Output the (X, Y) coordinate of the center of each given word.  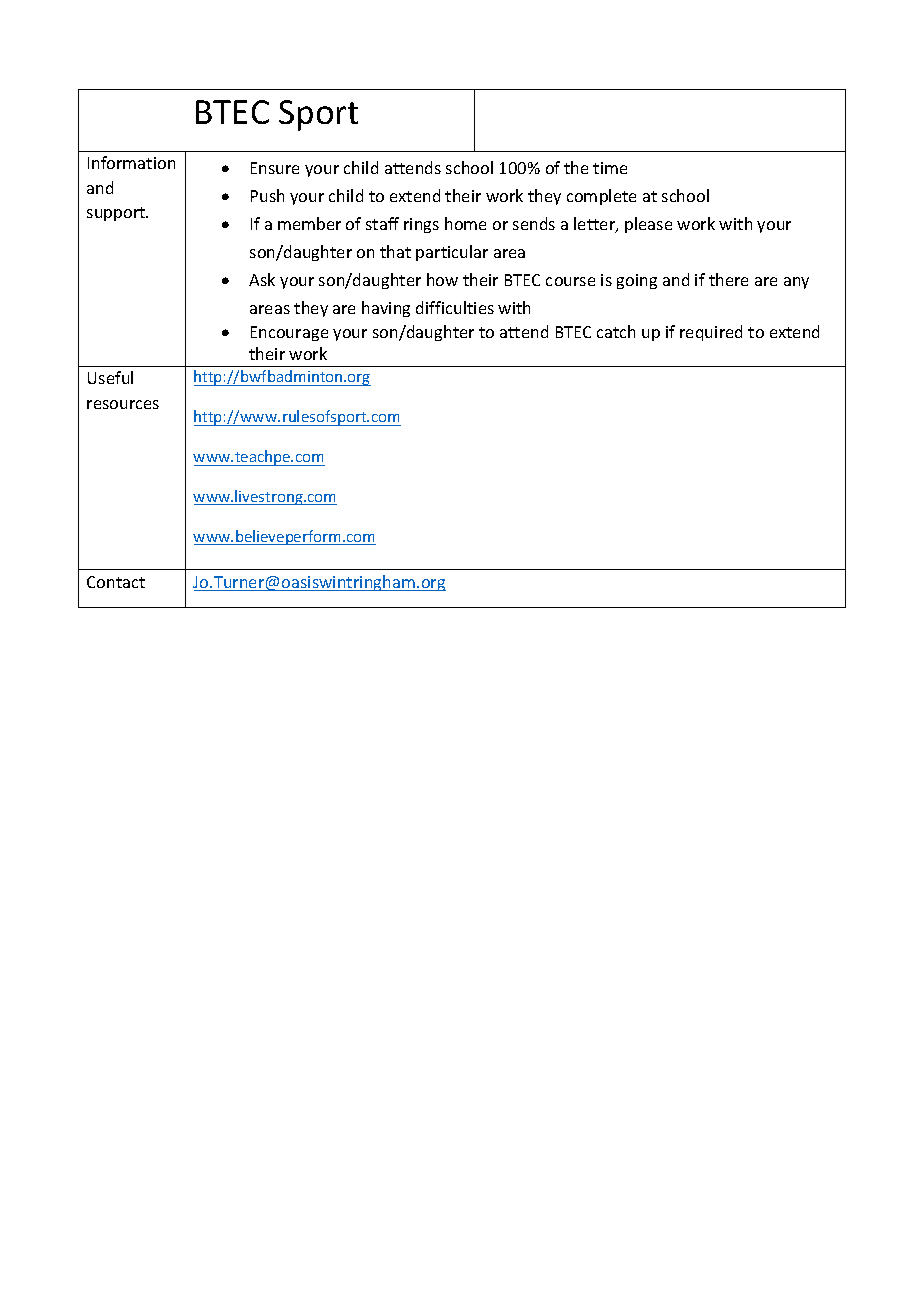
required (711, 333)
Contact (116, 582)
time (610, 168)
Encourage (289, 333)
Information (131, 162)
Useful (110, 377)
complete (601, 197)
